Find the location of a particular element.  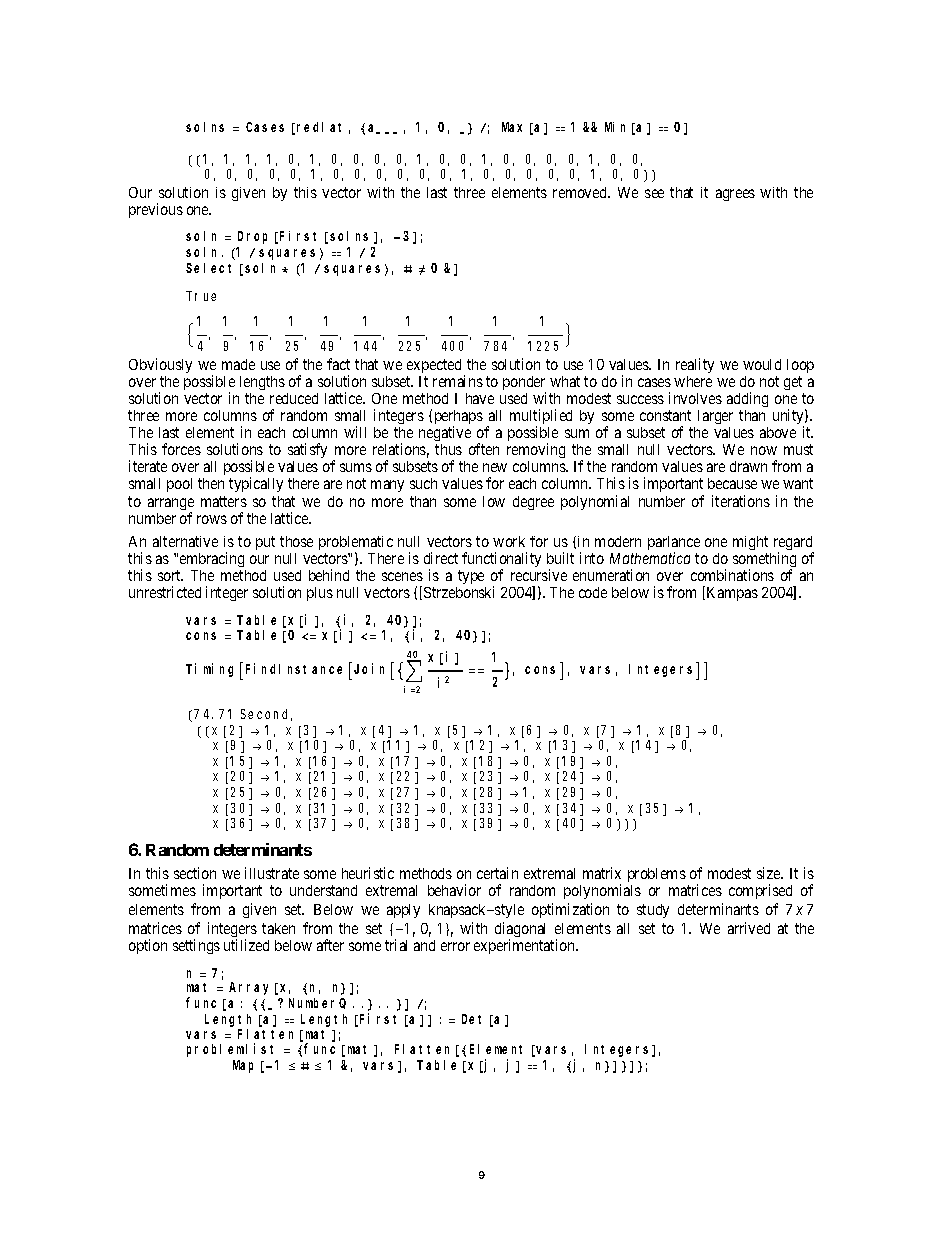

combinations is located at coordinates (732, 575).
